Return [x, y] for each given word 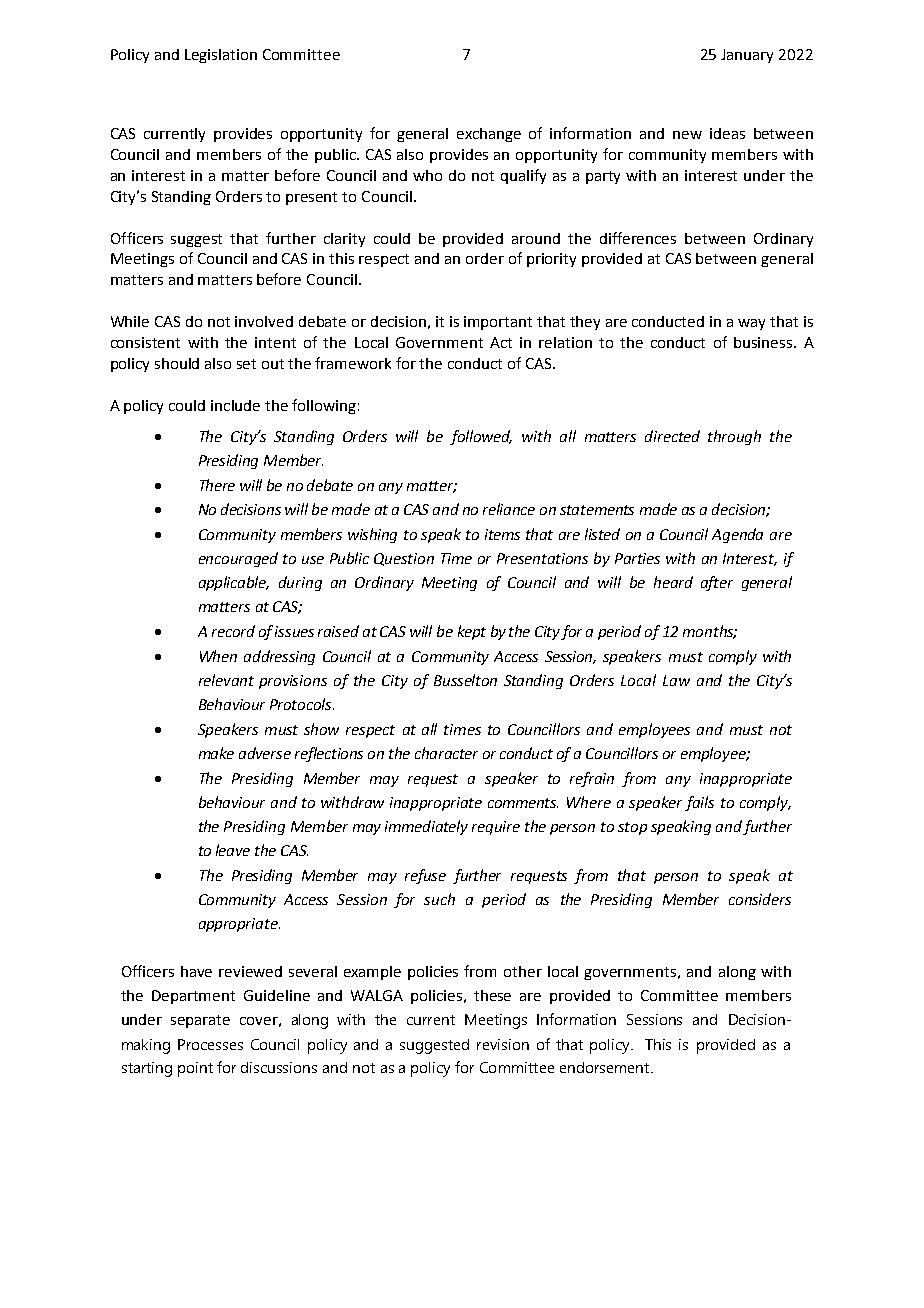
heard [673, 582]
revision [503, 1044]
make [216, 753]
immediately [426, 827]
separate [200, 1021]
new [687, 135]
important [498, 323]
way [751, 324]
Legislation [221, 56]
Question [404, 559]
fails [699, 803]
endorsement [606, 1067]
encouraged [238, 559]
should [177, 363]
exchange [489, 135]
